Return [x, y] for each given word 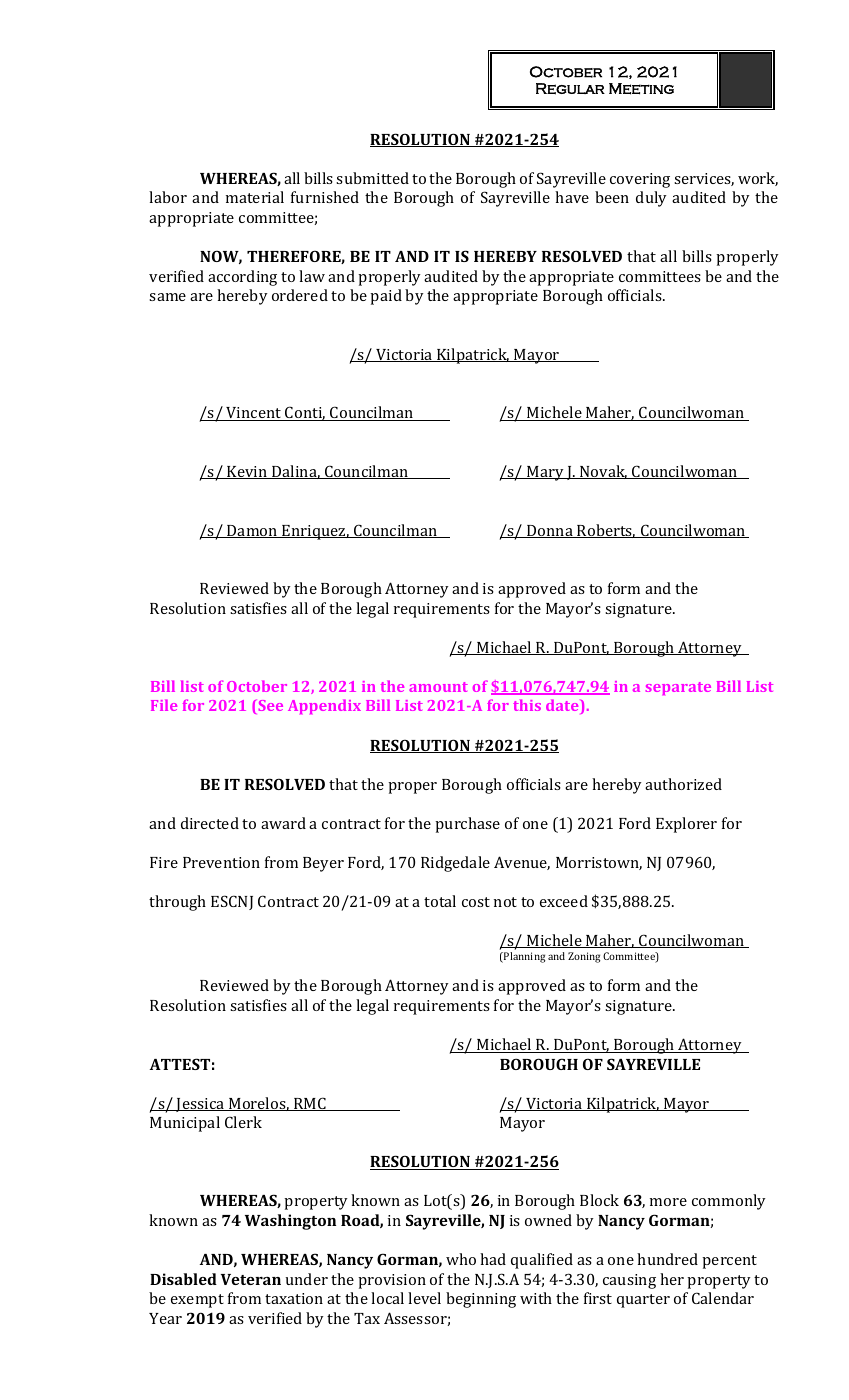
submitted [372, 178]
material [255, 197]
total [440, 901]
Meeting [641, 89]
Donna [550, 531]
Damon [252, 531]
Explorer [686, 825]
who [461, 1259]
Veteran [251, 1279]
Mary [545, 473]
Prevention [221, 862]
